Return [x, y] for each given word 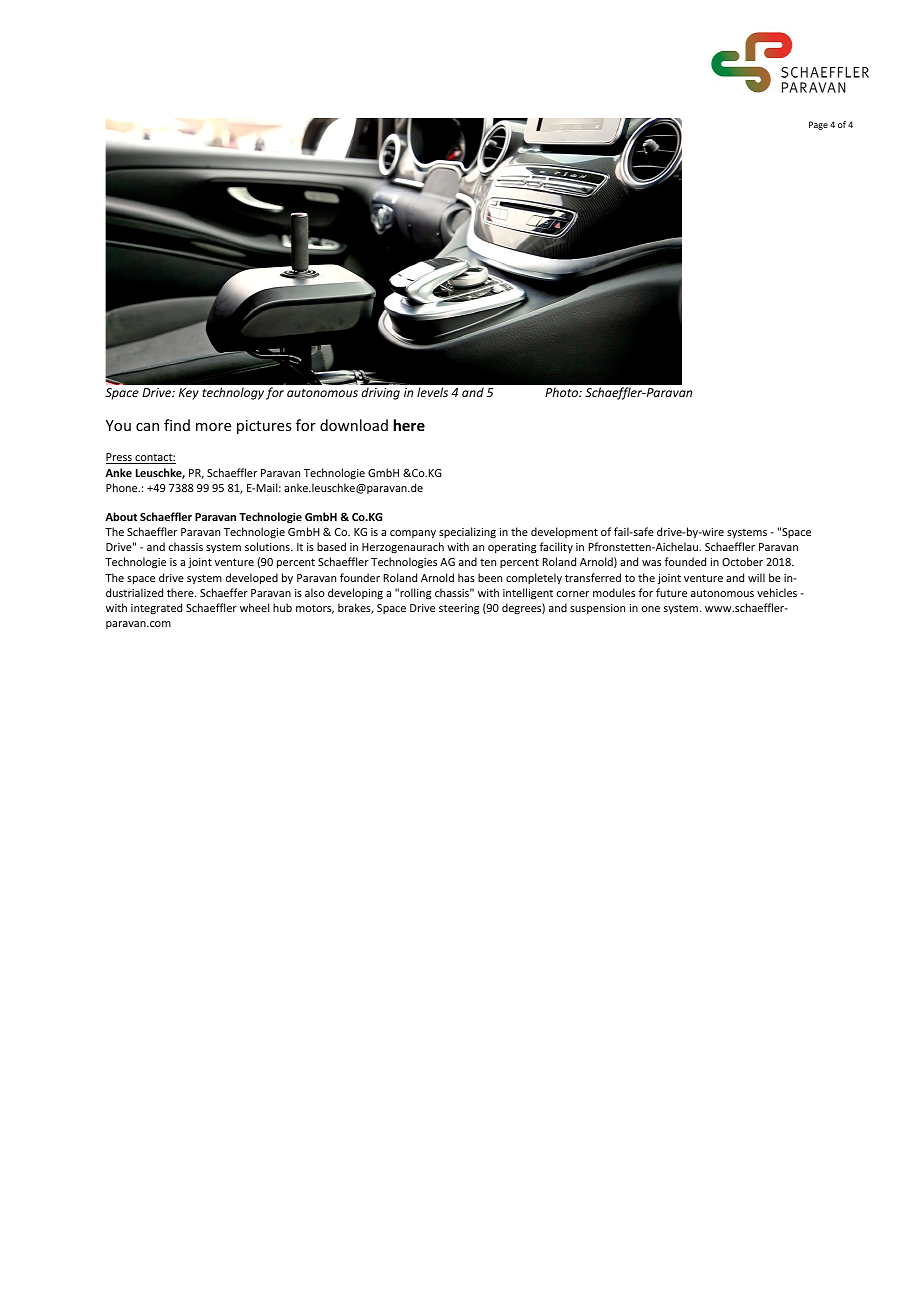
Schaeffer [224, 592]
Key [189, 394]
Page [818, 125]
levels [432, 392]
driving [381, 393]
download [354, 425]
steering [459, 609]
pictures [264, 427]
